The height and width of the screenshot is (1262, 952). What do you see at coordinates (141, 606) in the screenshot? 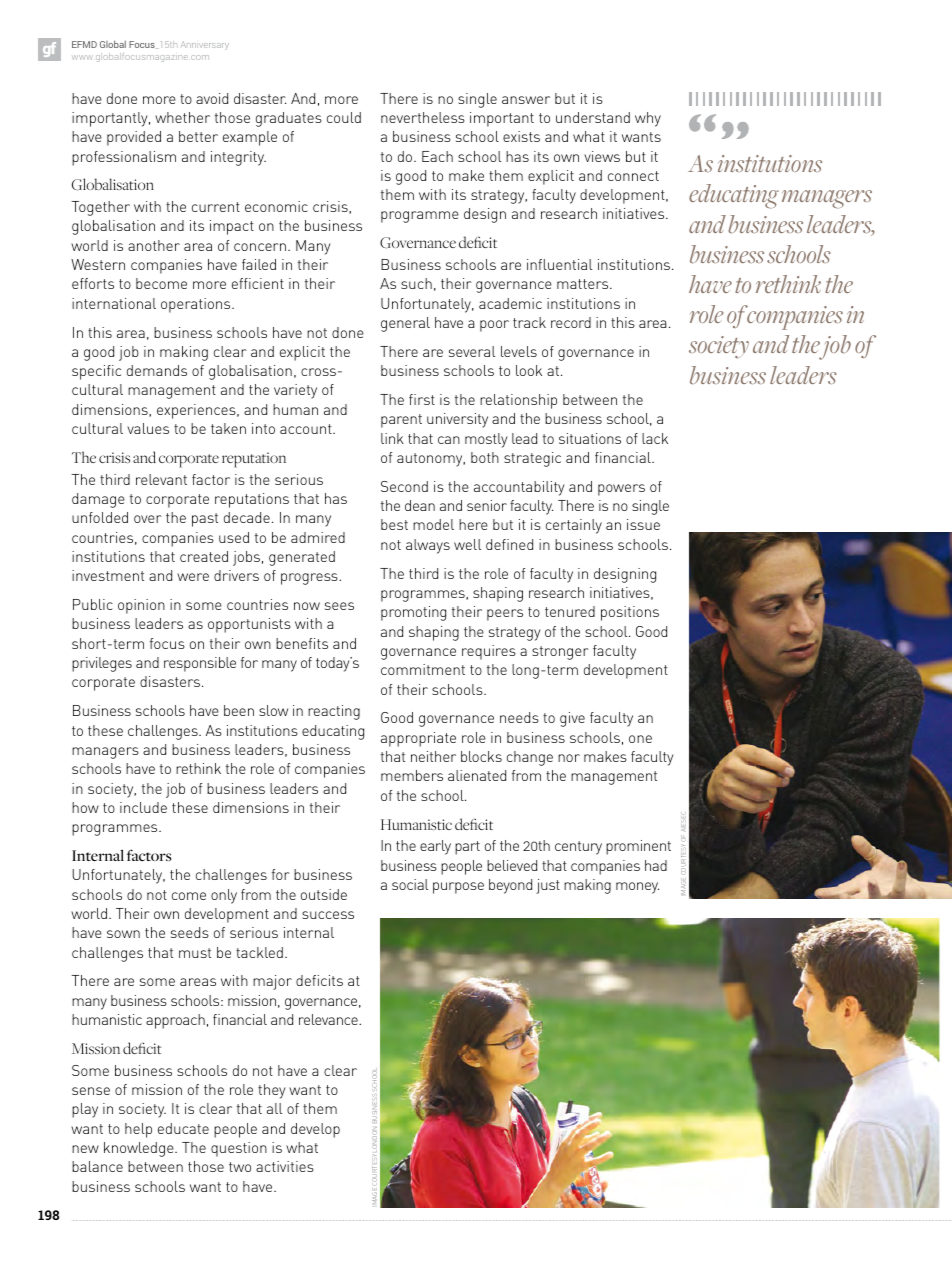
I see `opinion` at bounding box center [141, 606].
